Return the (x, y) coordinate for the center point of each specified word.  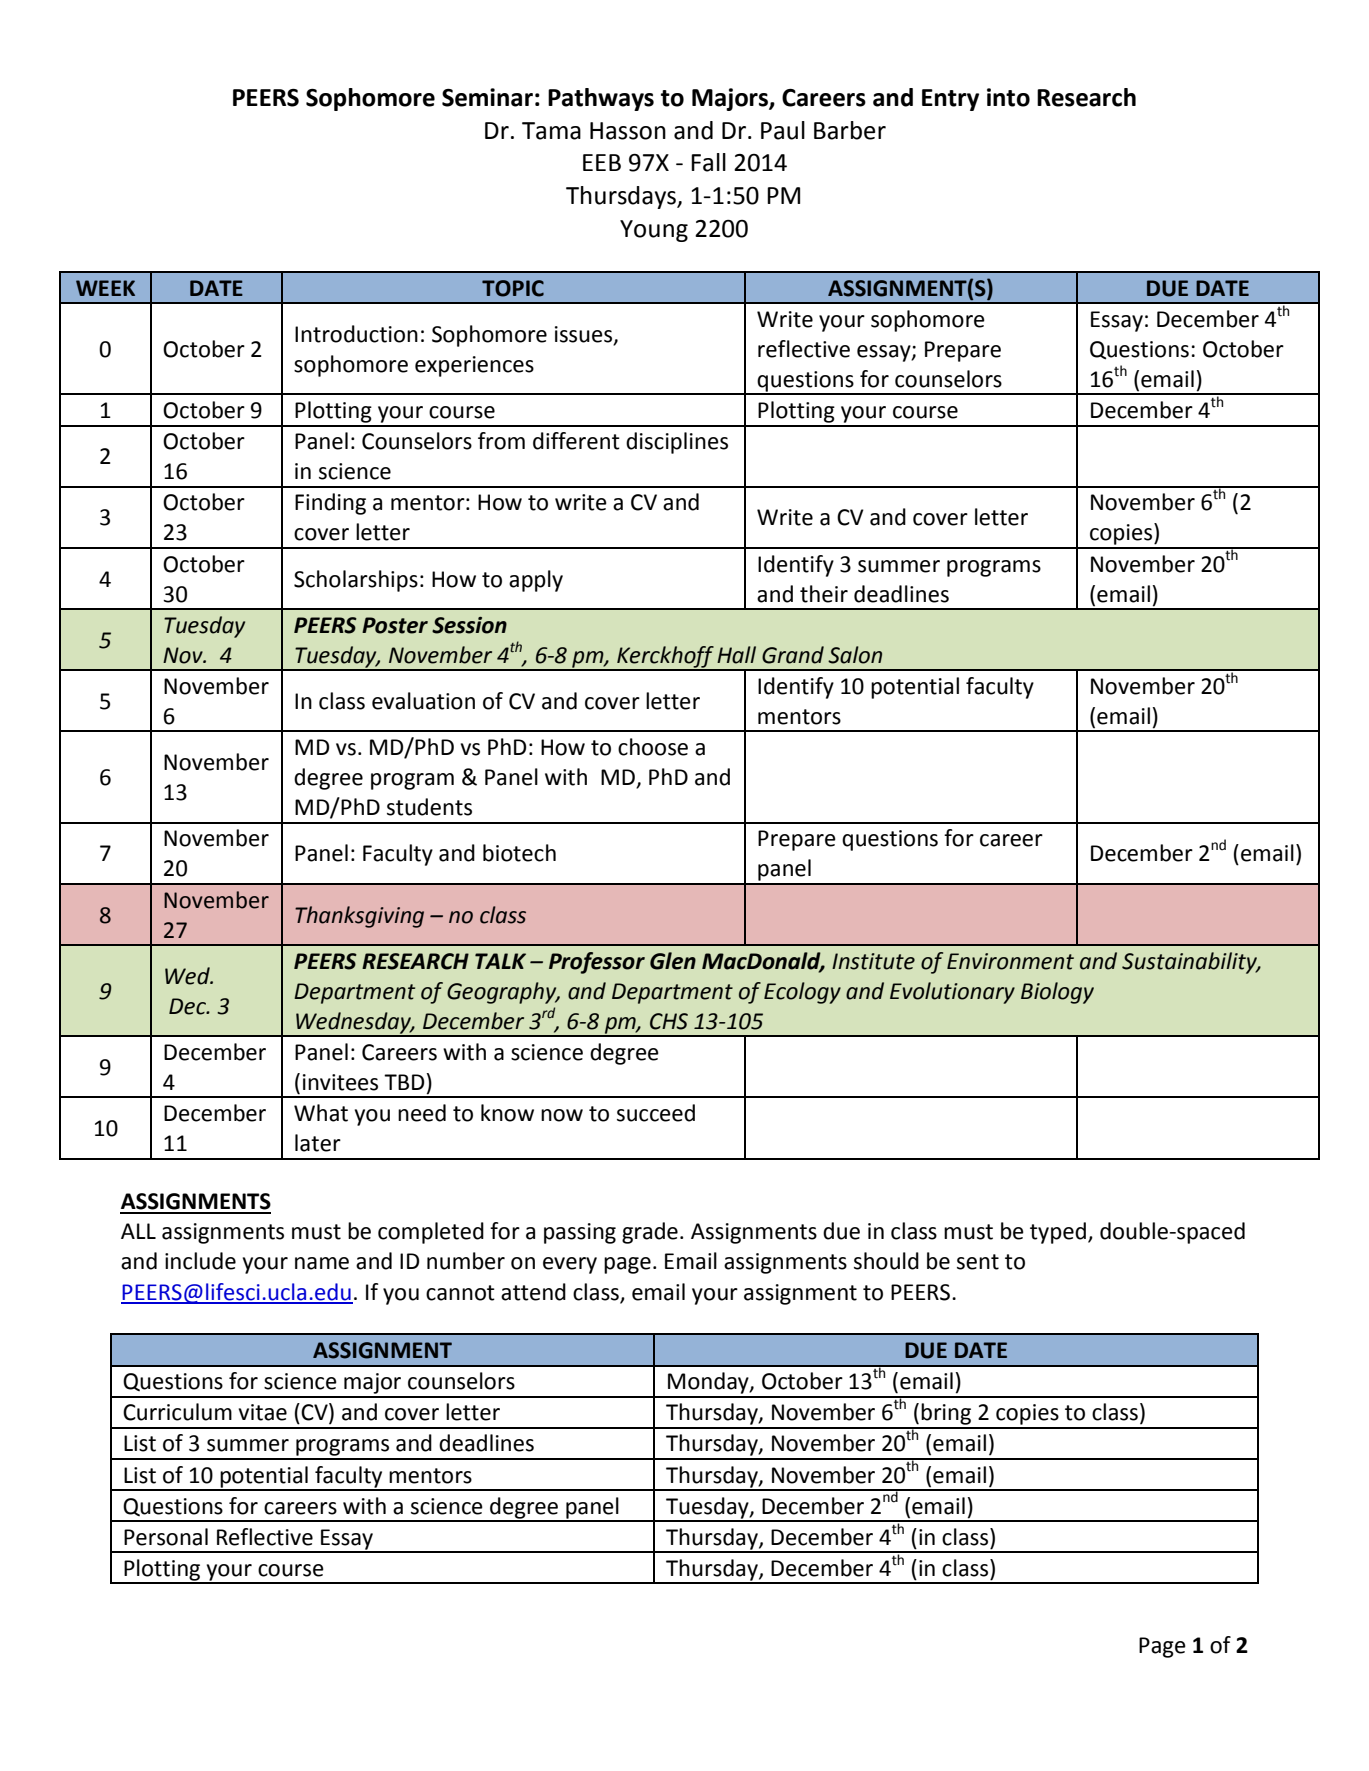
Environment (1010, 961)
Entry (950, 100)
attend (533, 1292)
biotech (519, 853)
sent (978, 1262)
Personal (166, 1537)
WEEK (105, 288)
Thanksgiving (359, 917)
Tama (551, 131)
